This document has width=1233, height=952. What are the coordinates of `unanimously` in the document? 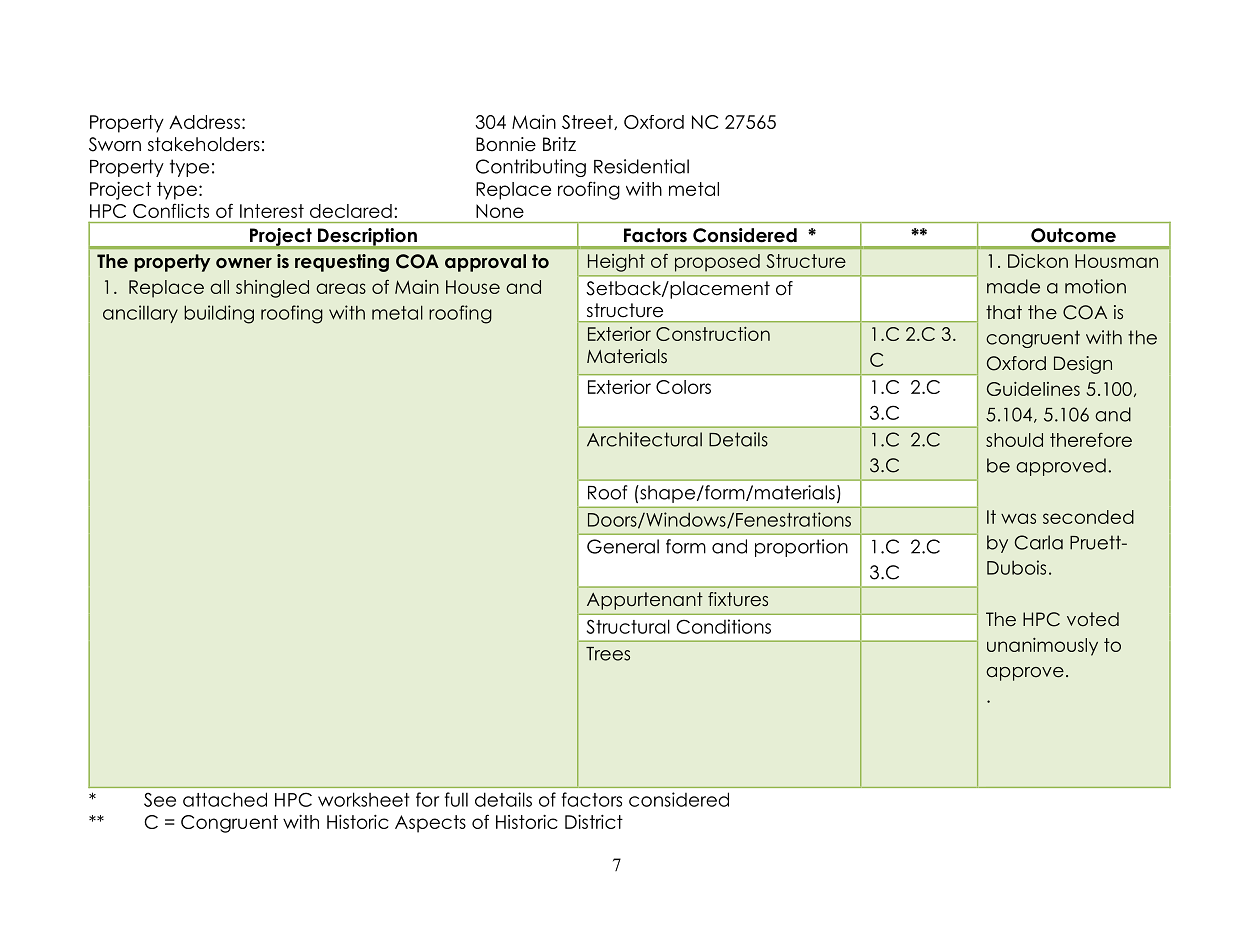 It's located at (1042, 647).
